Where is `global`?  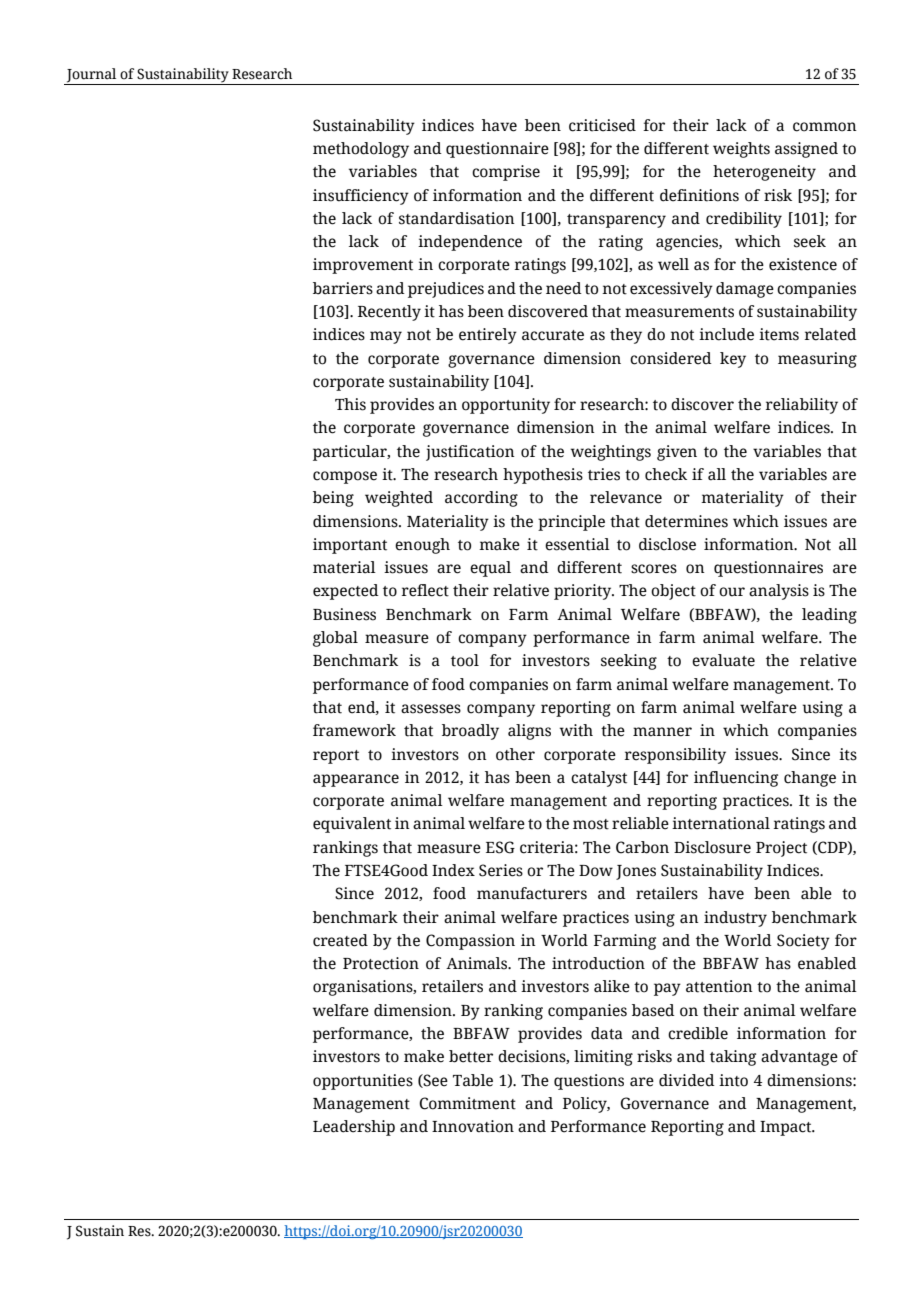 global is located at coordinates (335, 639).
